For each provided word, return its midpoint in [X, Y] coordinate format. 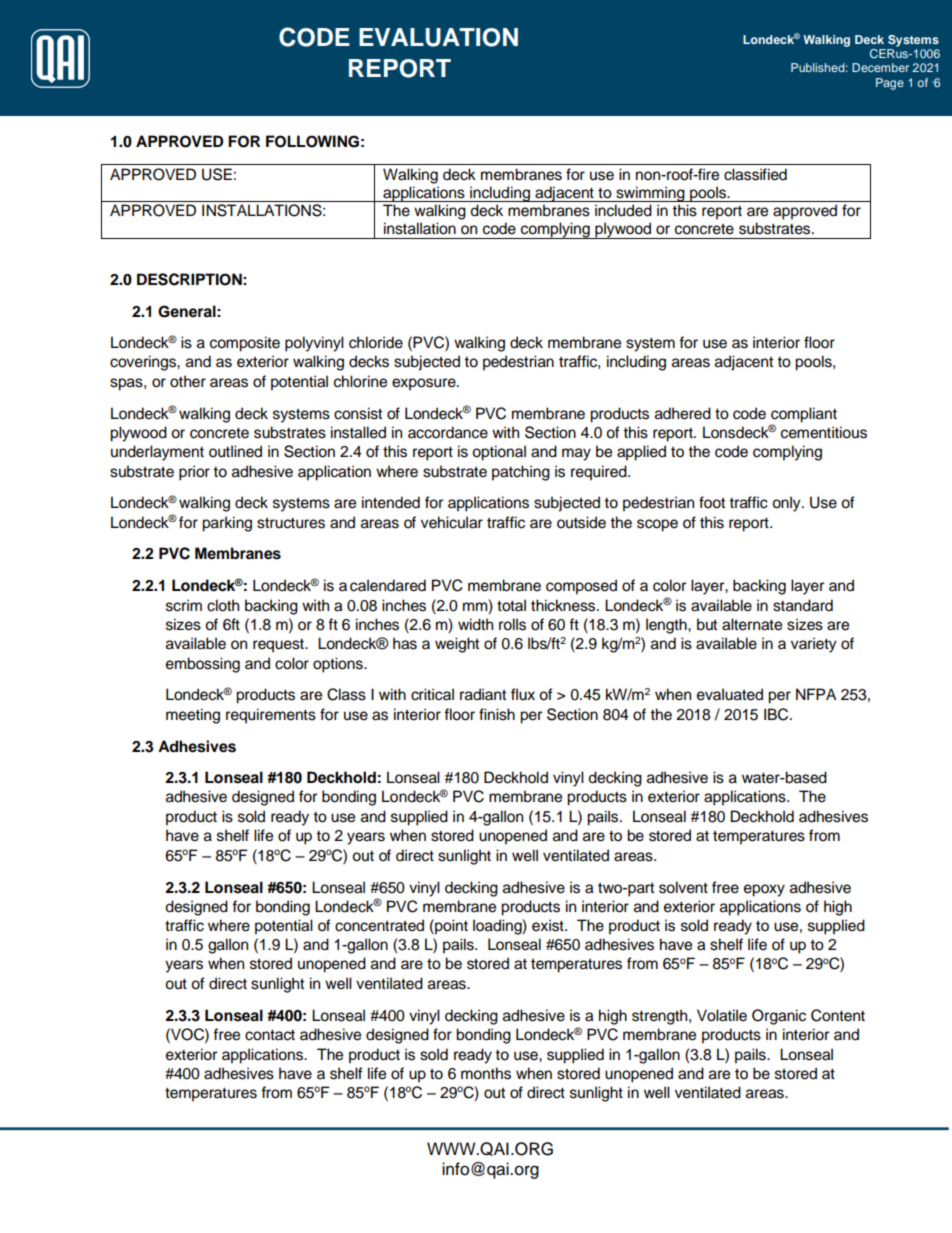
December [880, 67]
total [511, 605]
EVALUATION [438, 37]
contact [270, 1035]
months [486, 1073]
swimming [650, 194]
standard [803, 605]
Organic [779, 1017]
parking [227, 524]
